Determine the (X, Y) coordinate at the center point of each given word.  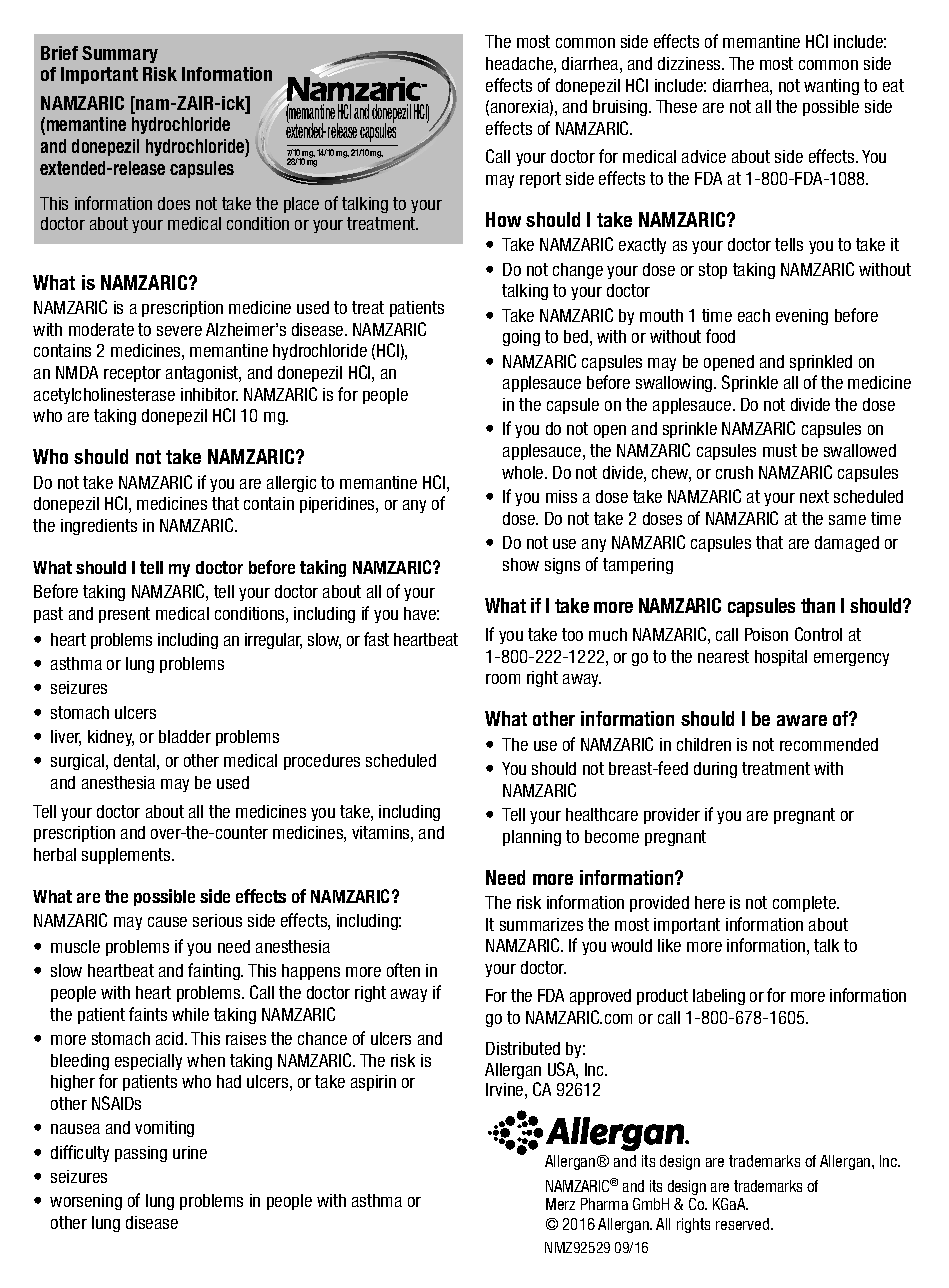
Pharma (604, 1204)
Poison (766, 634)
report (540, 180)
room (503, 679)
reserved (744, 1224)
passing (141, 1154)
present (124, 615)
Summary (120, 54)
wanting (831, 87)
